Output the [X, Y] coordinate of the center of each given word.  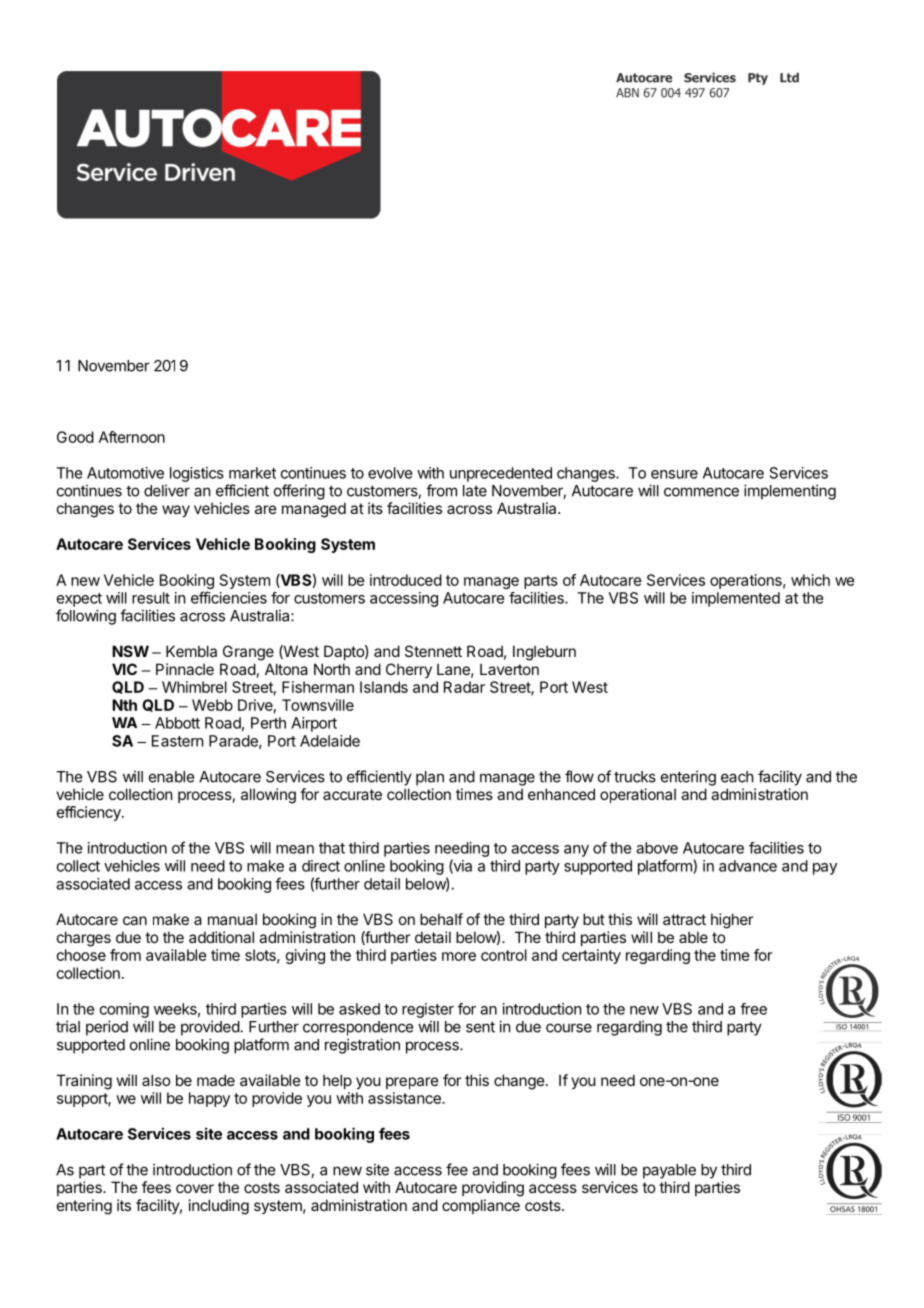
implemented [736, 599]
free [753, 1009]
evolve [390, 473]
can [135, 920]
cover [195, 1188]
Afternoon [132, 437]
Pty [758, 79]
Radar [464, 687]
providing [493, 1189]
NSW [130, 651]
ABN [627, 93]
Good [75, 437]
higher [732, 921]
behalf [441, 919]
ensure [674, 474]
